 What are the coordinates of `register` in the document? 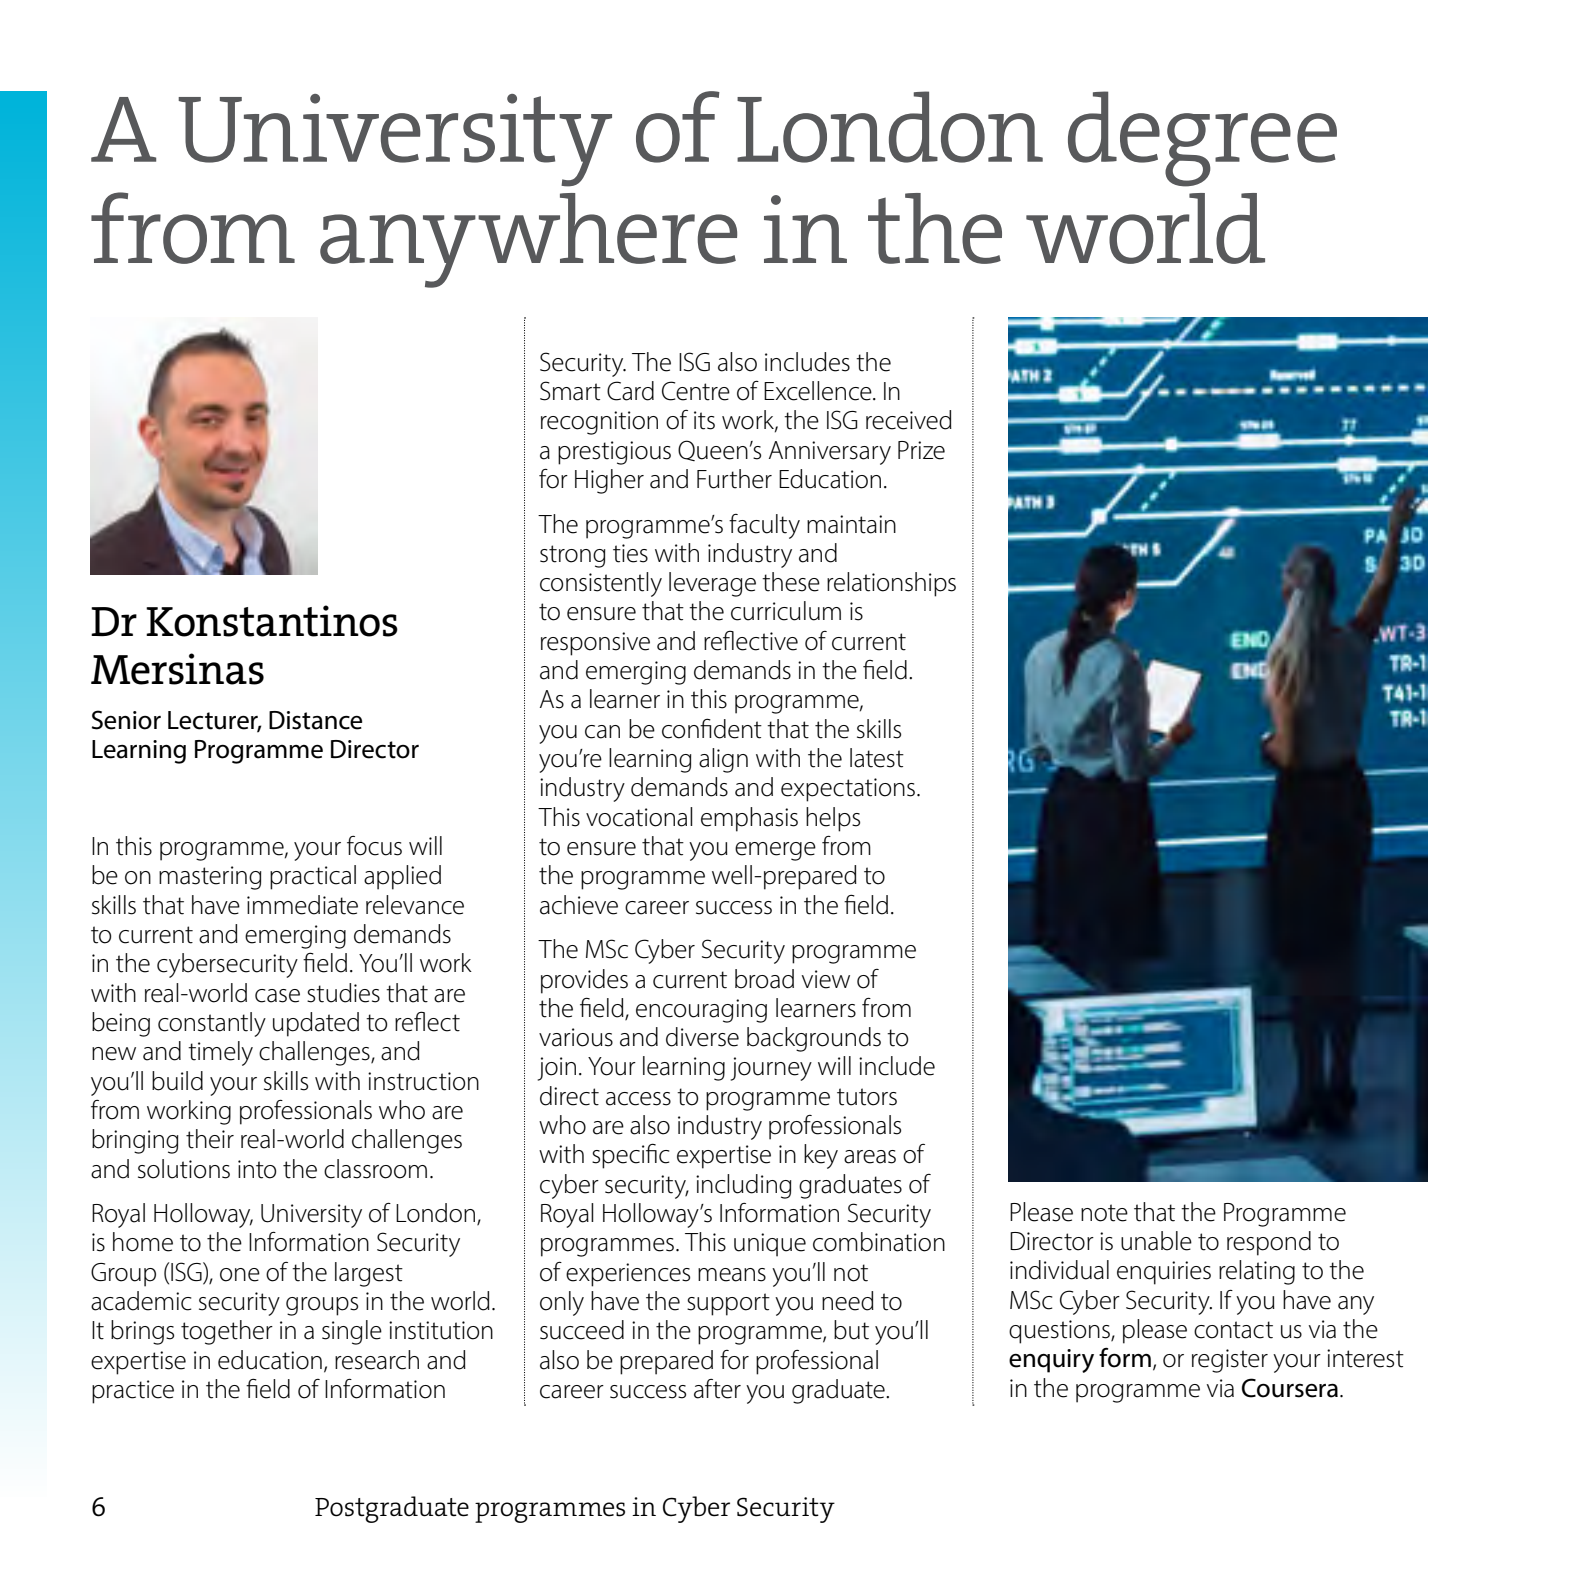 It's located at (1230, 1361).
